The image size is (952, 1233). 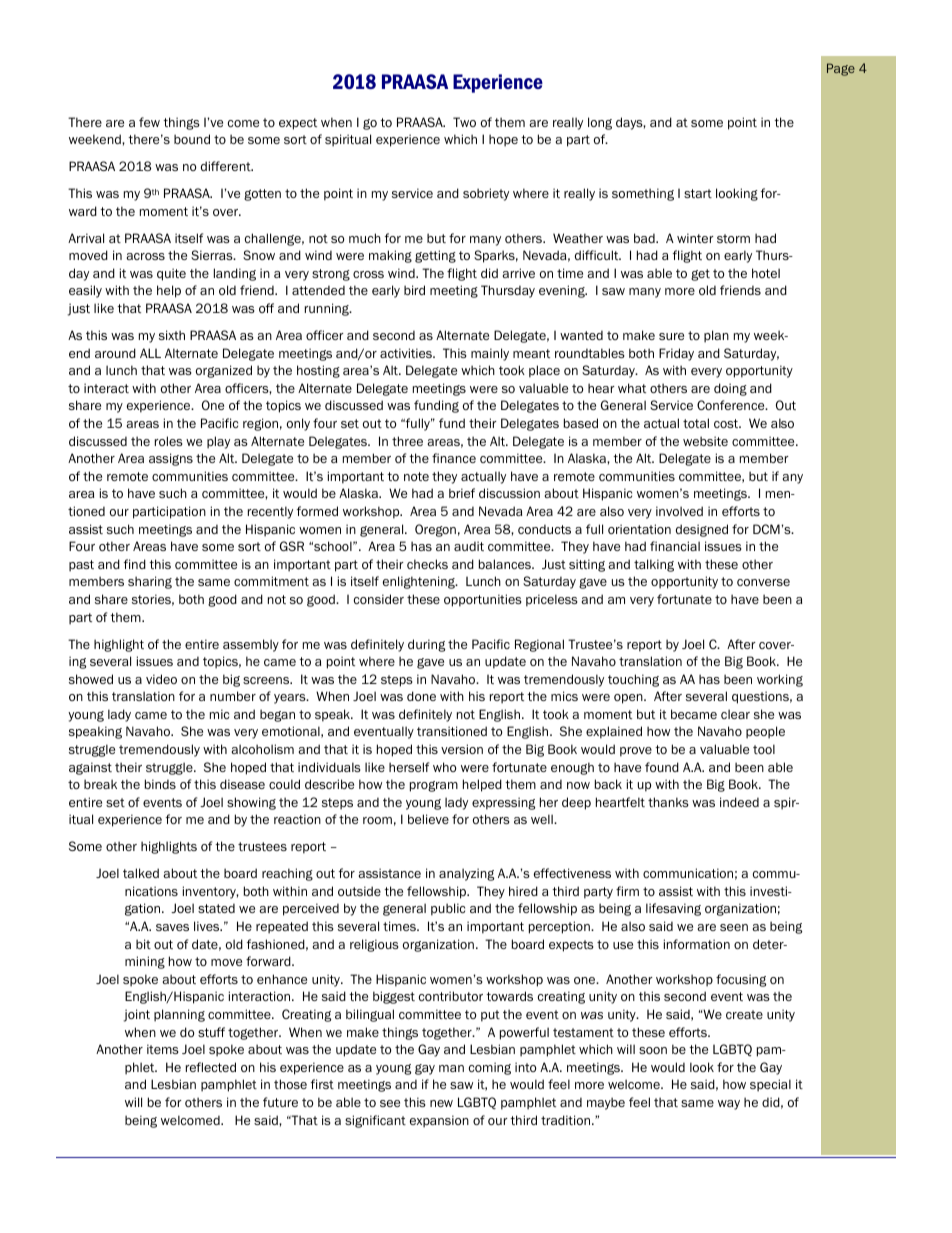 I want to click on Two, so click(x=464, y=122).
